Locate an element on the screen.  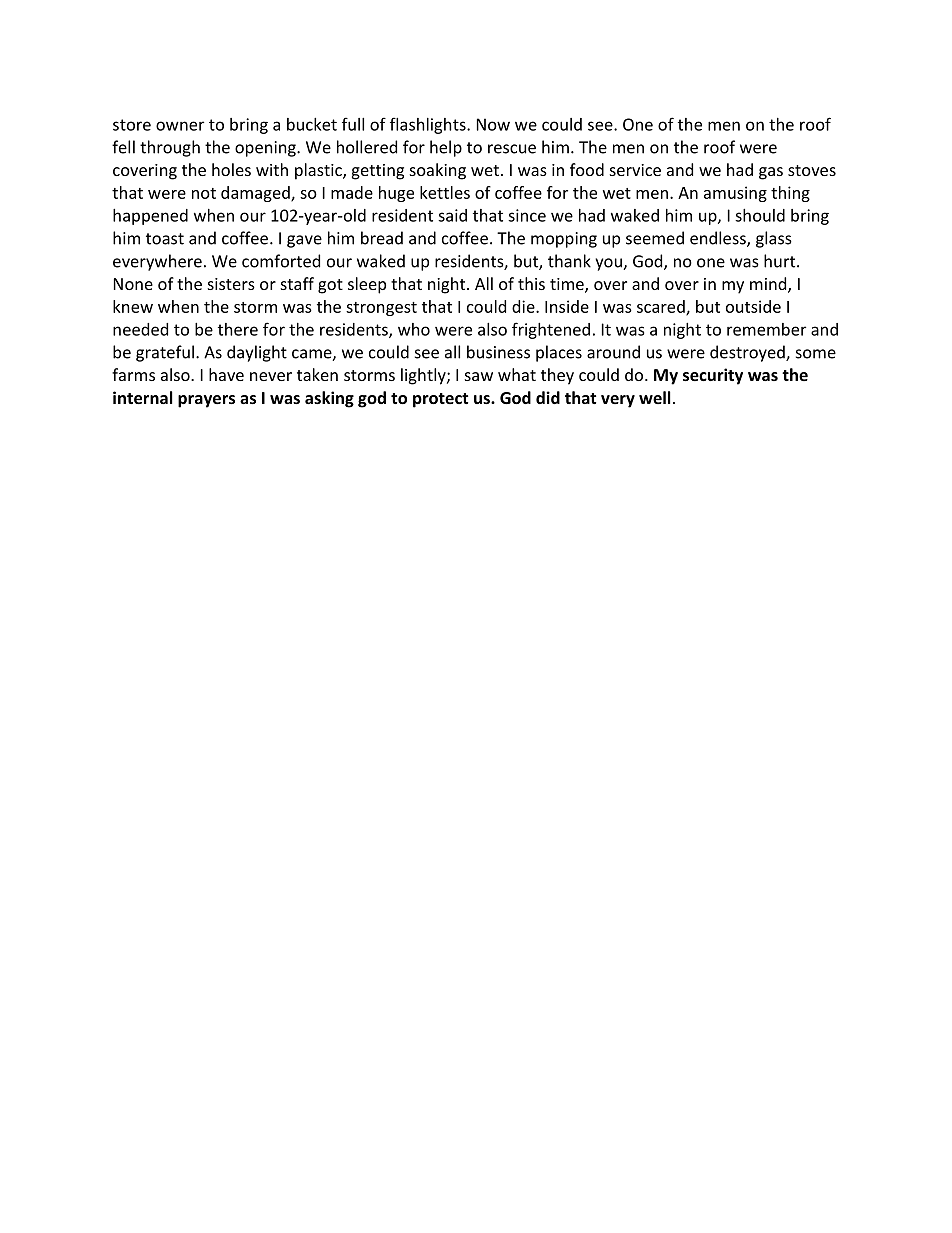
thank is located at coordinates (569, 261).
